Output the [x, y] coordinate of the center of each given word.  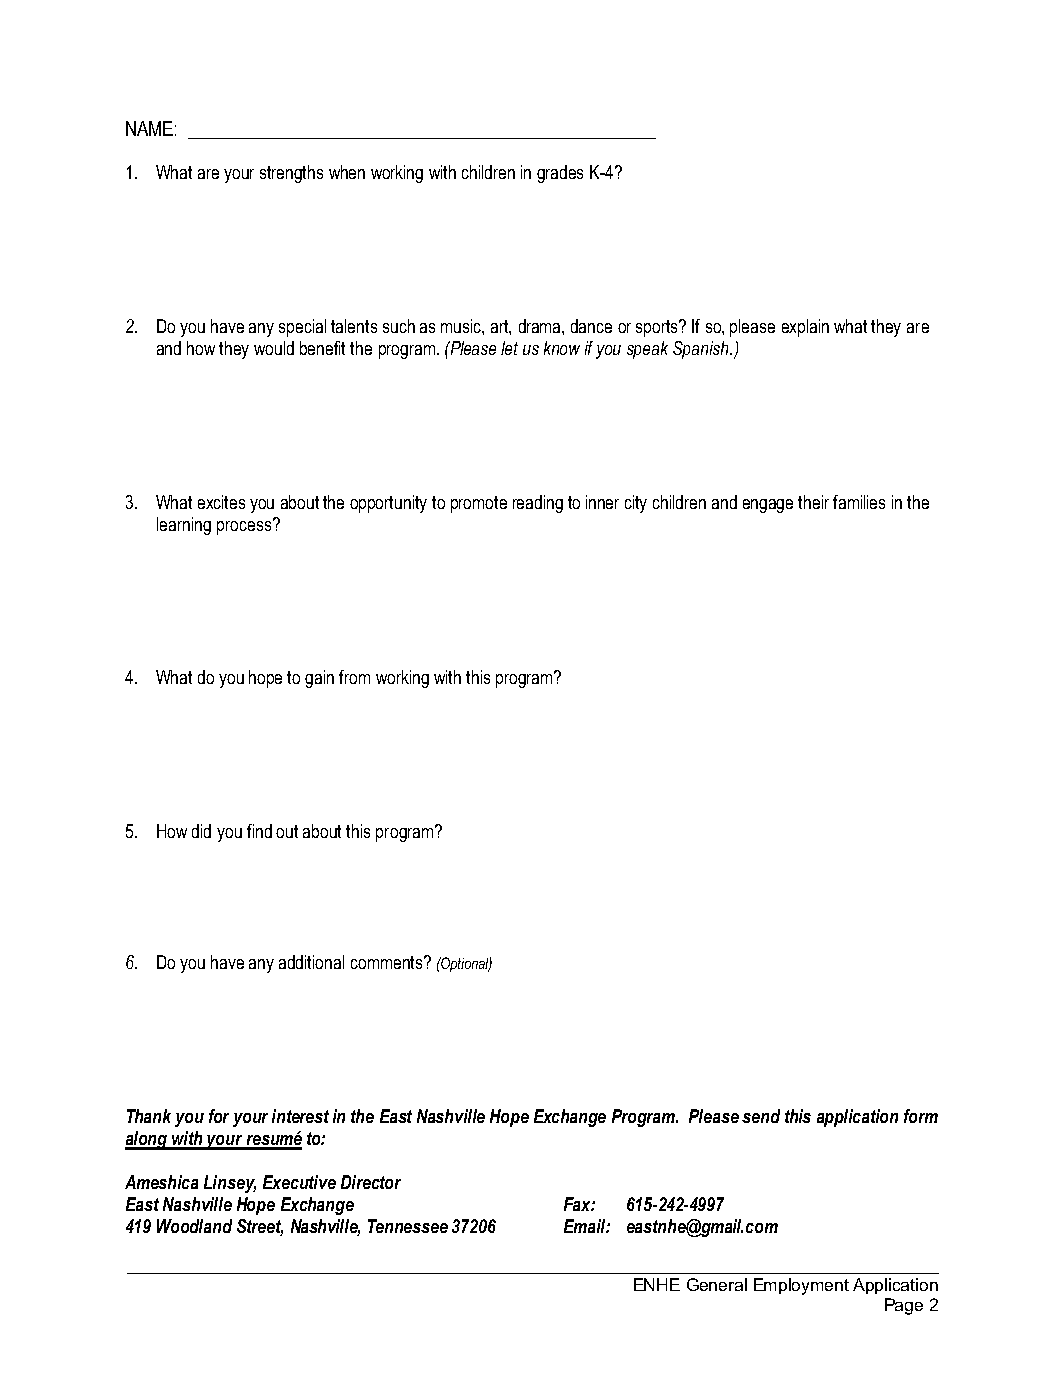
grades [560, 174]
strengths [291, 174]
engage [768, 506]
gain [319, 679]
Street [260, 1227]
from [354, 677]
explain [805, 328]
